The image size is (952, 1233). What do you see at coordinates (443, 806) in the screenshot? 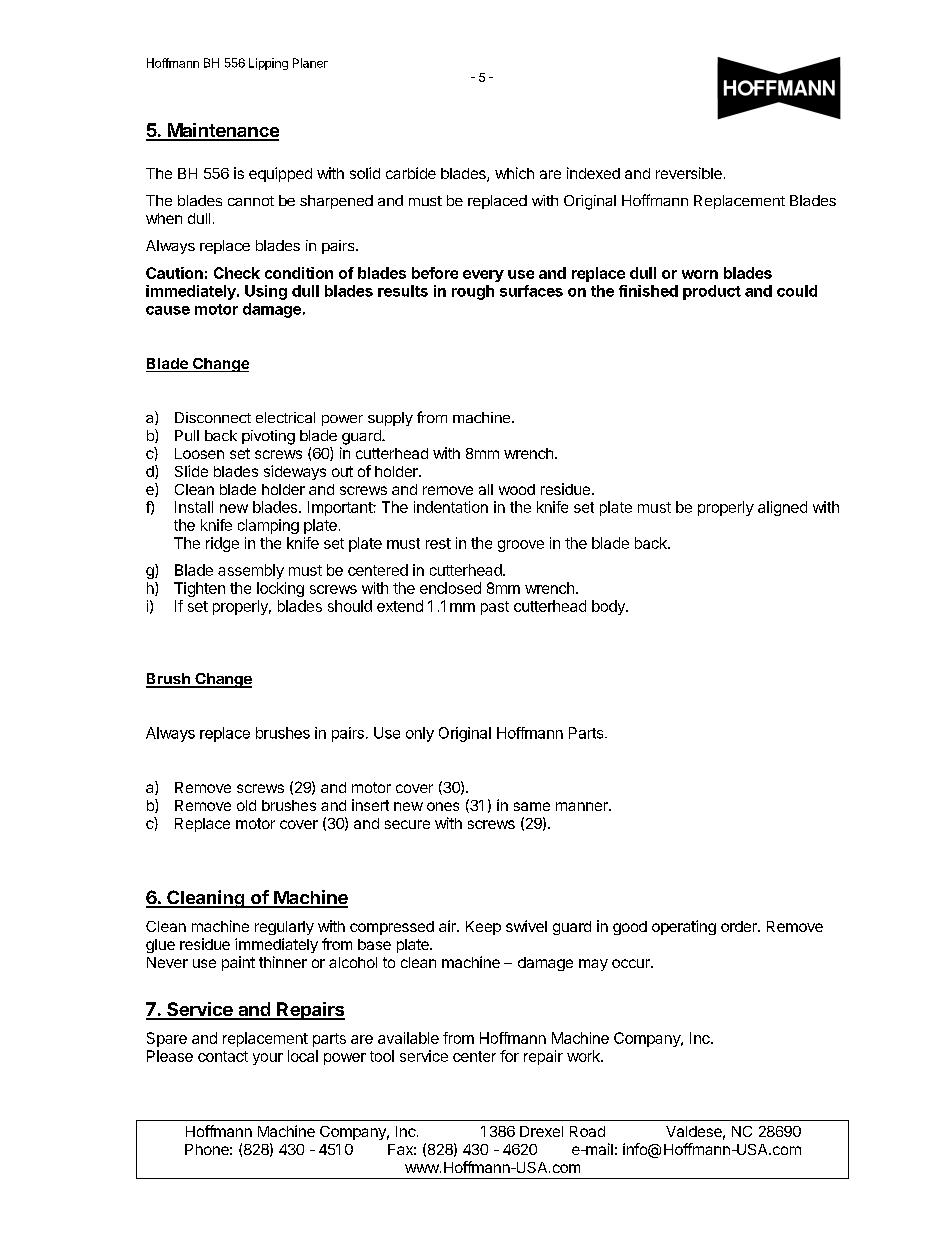
I see `ones` at bounding box center [443, 806].
